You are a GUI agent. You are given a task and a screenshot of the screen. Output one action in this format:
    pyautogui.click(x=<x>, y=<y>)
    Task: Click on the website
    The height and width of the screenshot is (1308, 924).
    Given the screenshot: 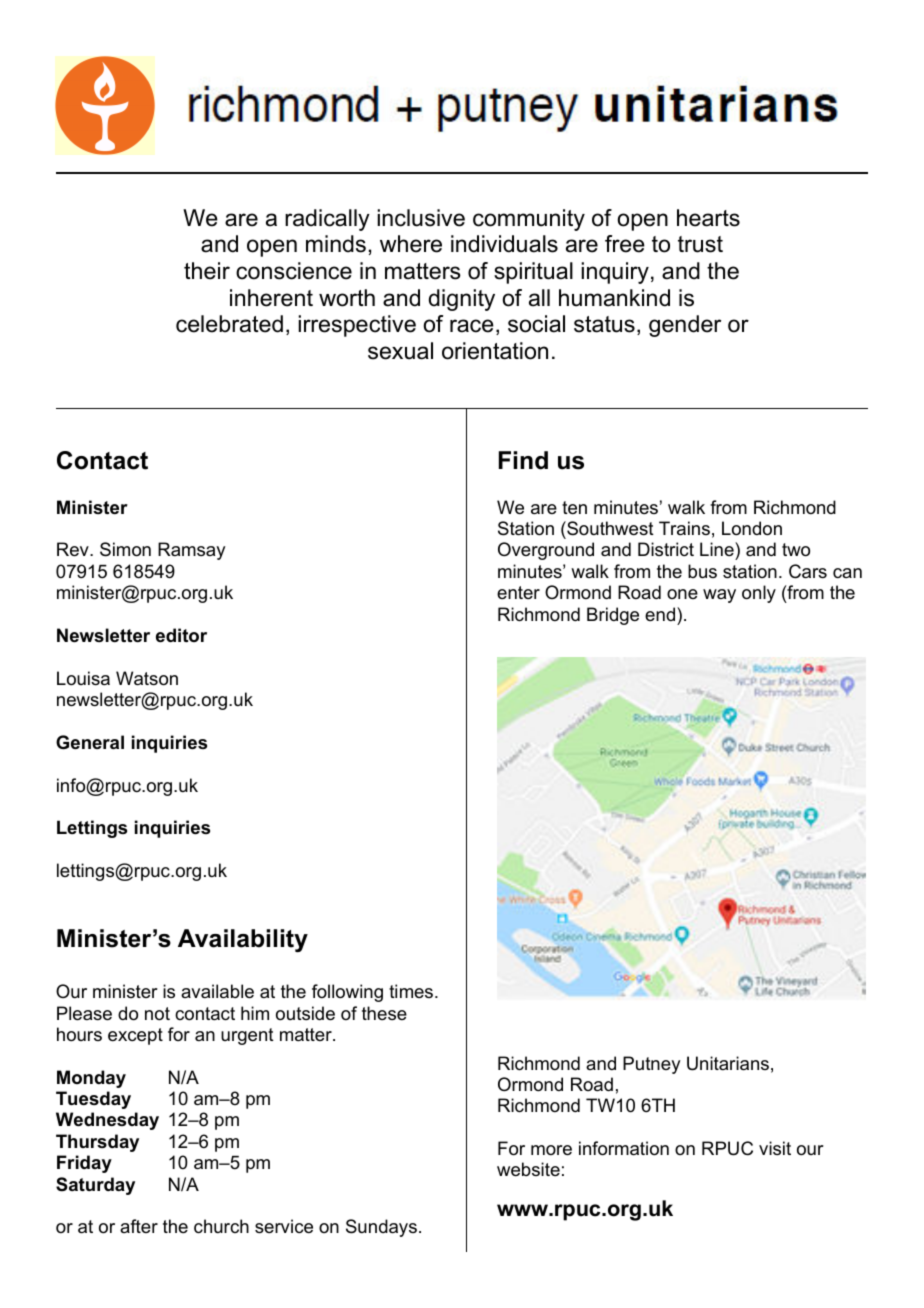 What is the action you would take?
    pyautogui.click(x=528, y=1169)
